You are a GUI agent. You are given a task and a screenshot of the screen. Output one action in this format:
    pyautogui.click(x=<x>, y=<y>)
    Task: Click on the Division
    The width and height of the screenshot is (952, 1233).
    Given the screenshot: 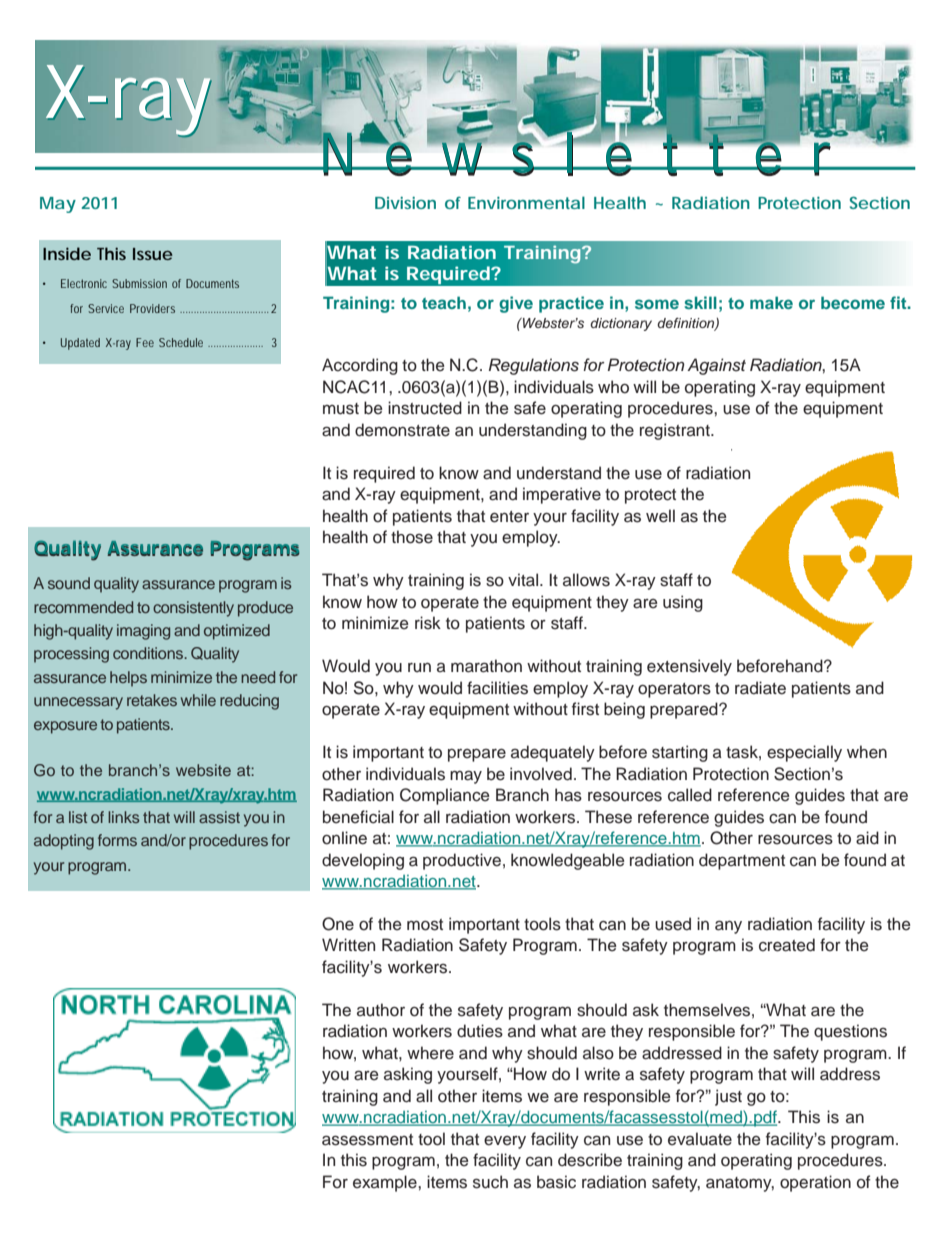 What is the action you would take?
    pyautogui.click(x=405, y=203)
